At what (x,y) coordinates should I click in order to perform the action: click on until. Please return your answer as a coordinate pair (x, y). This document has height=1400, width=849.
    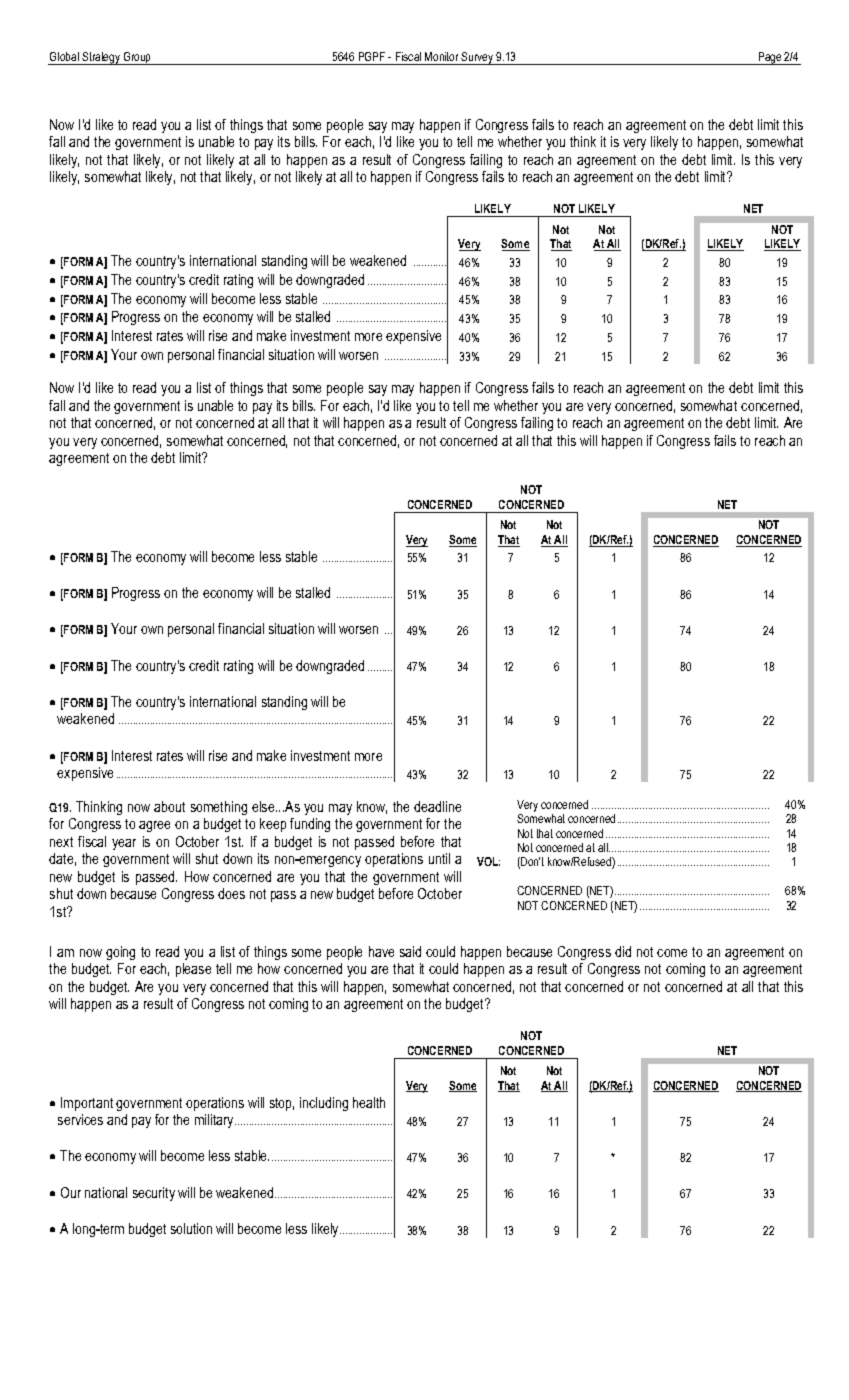
    Looking at the image, I should click on (439, 858).
